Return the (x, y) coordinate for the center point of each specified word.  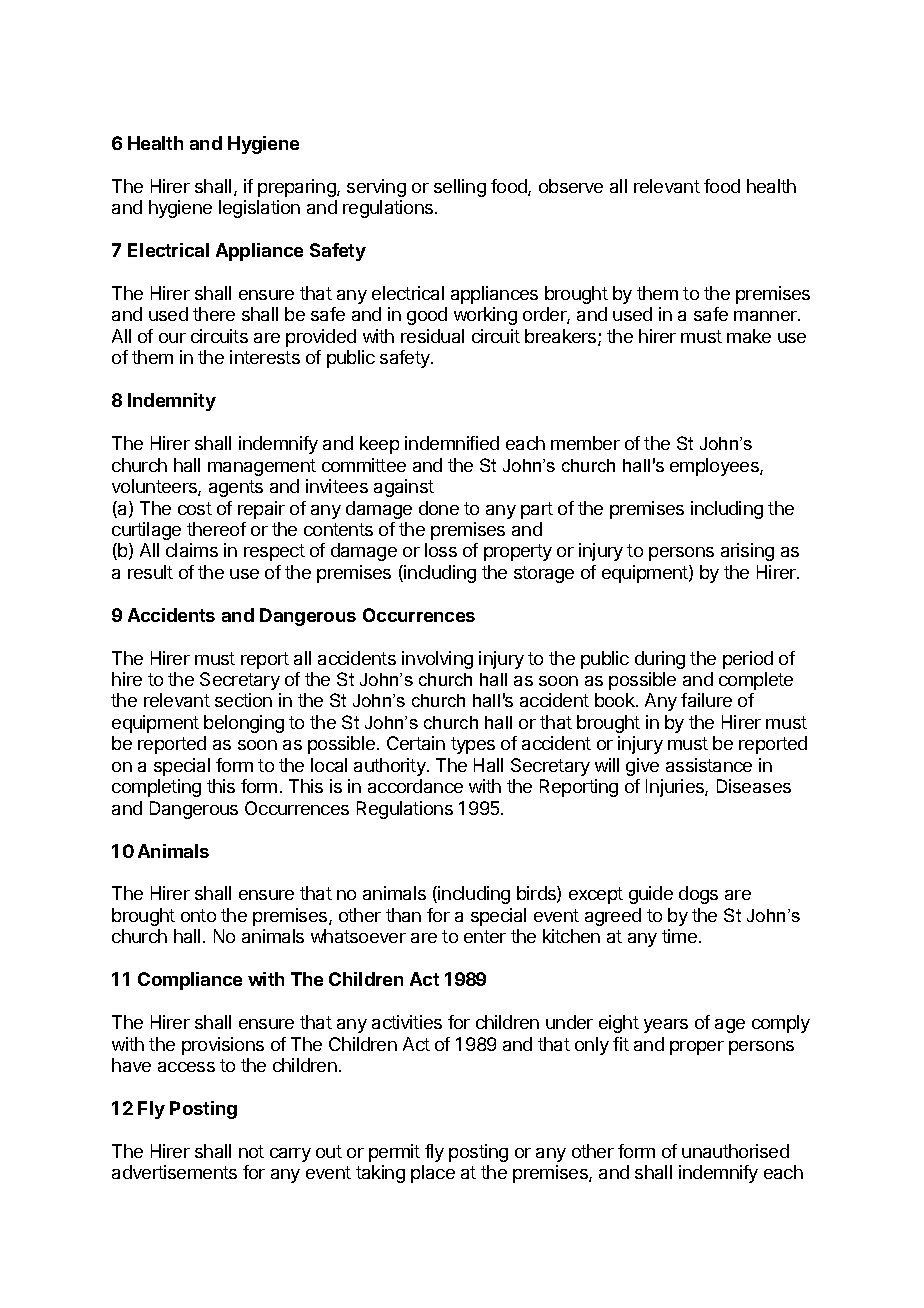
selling (460, 188)
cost (195, 508)
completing (156, 788)
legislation (259, 209)
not (251, 1151)
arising (747, 552)
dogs (698, 895)
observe (571, 186)
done (439, 508)
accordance (415, 786)
